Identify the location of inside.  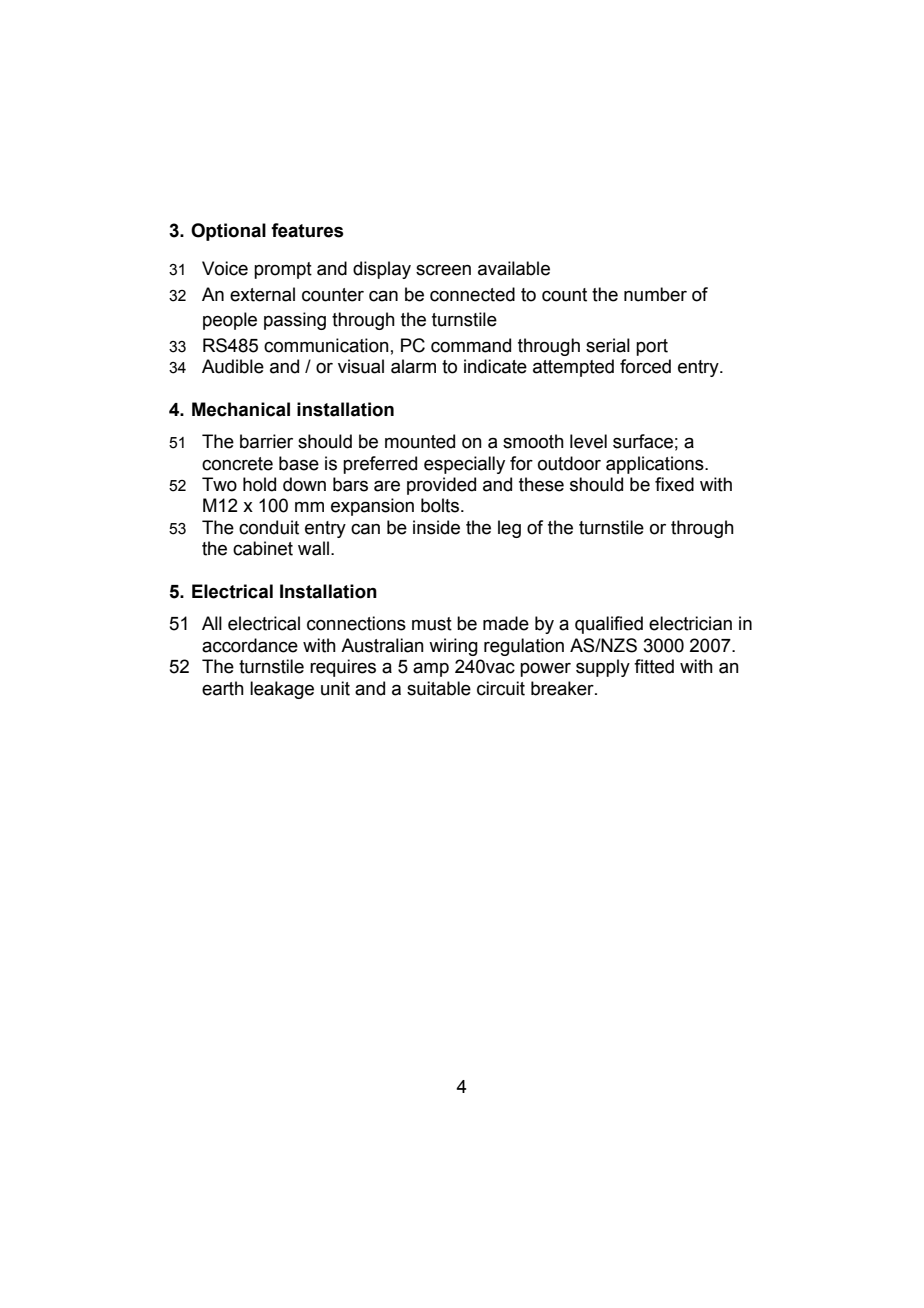
(436, 527).
